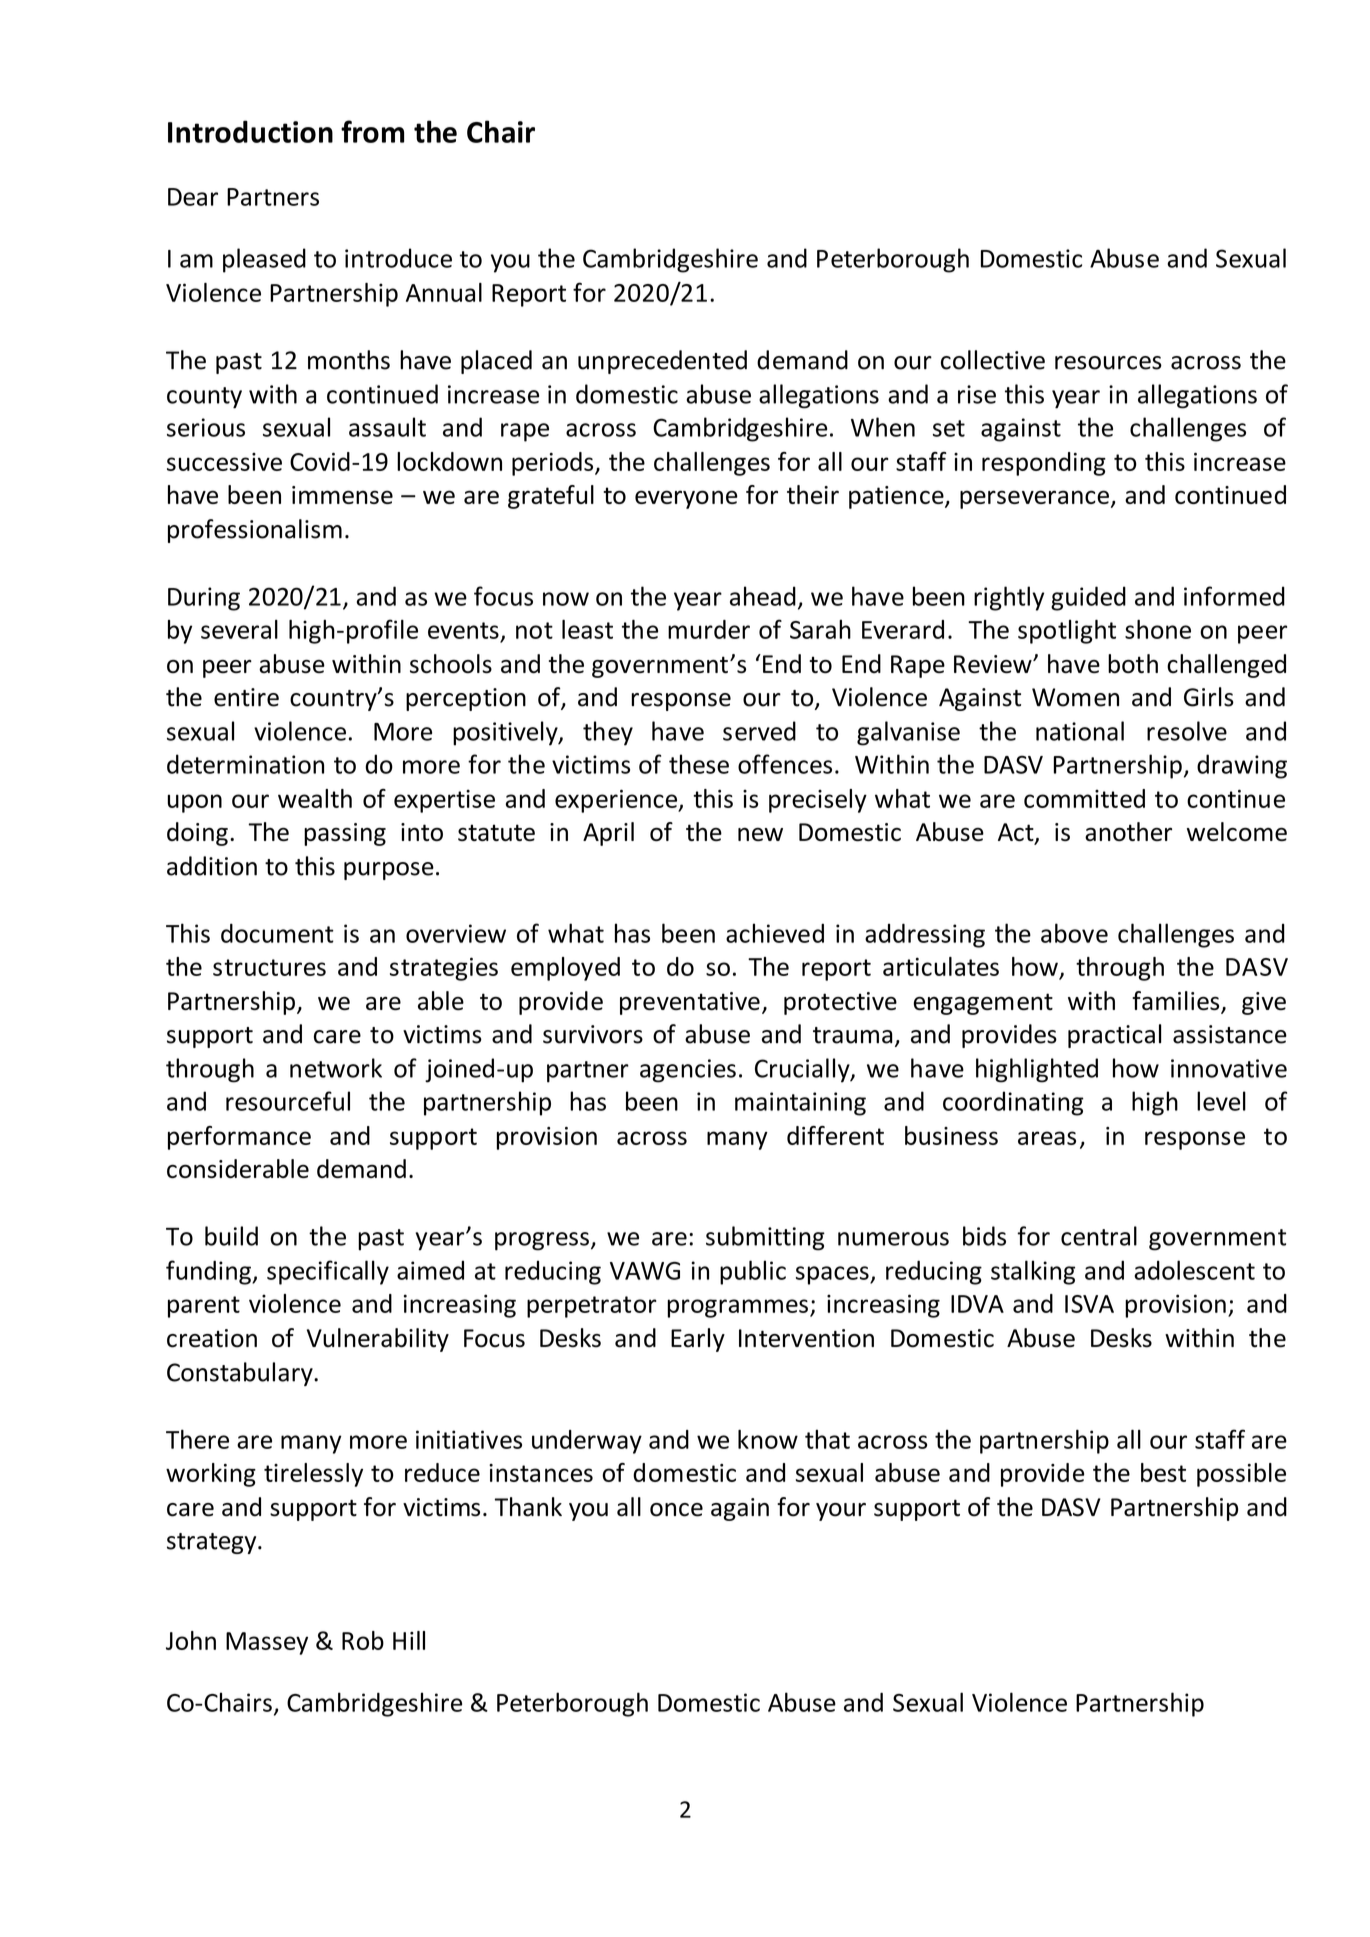 The image size is (1370, 1937). What do you see at coordinates (1088, 598) in the screenshot?
I see `guided` at bounding box center [1088, 598].
